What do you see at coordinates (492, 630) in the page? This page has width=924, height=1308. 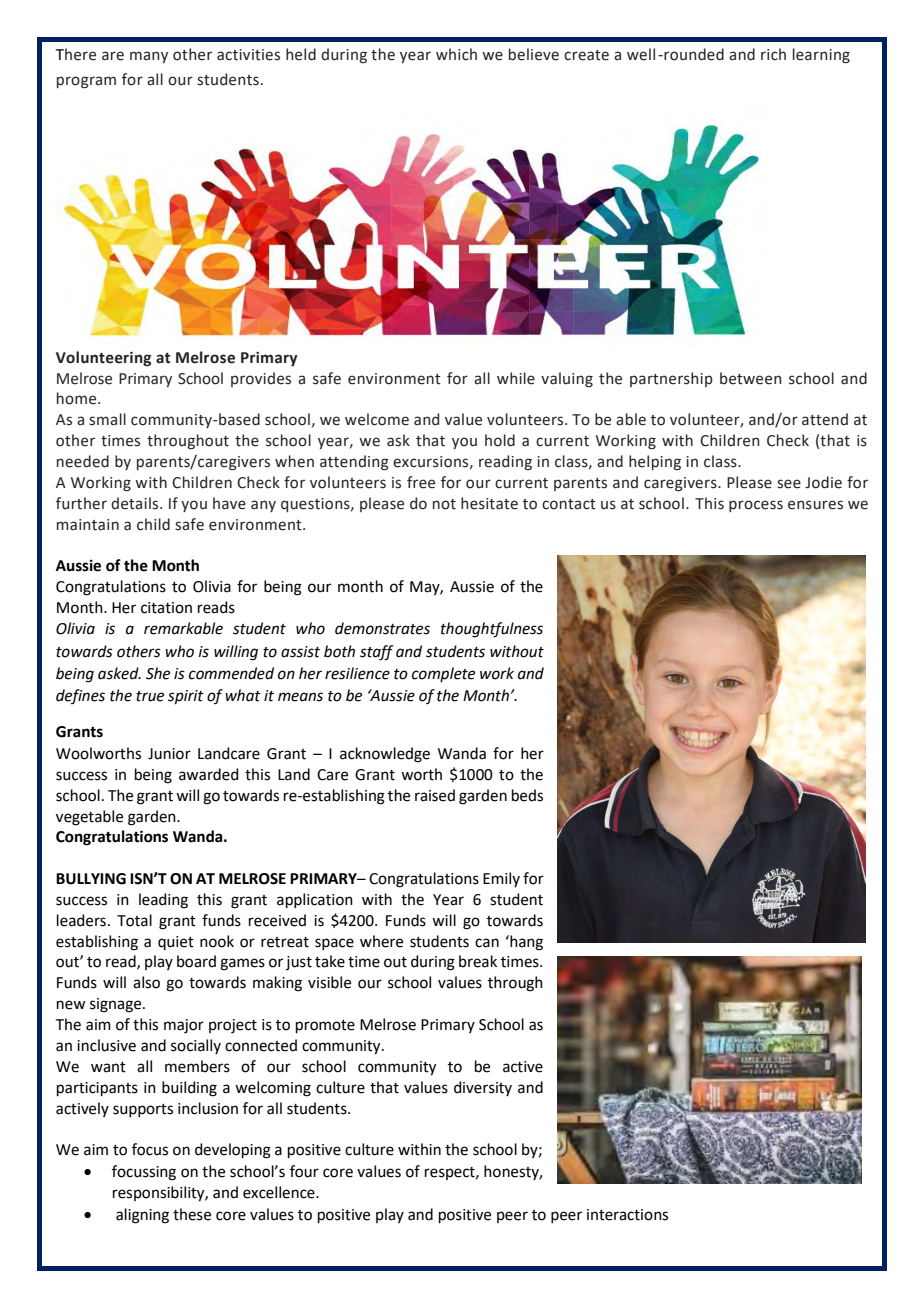 I see `thoughtfulness` at bounding box center [492, 630].
